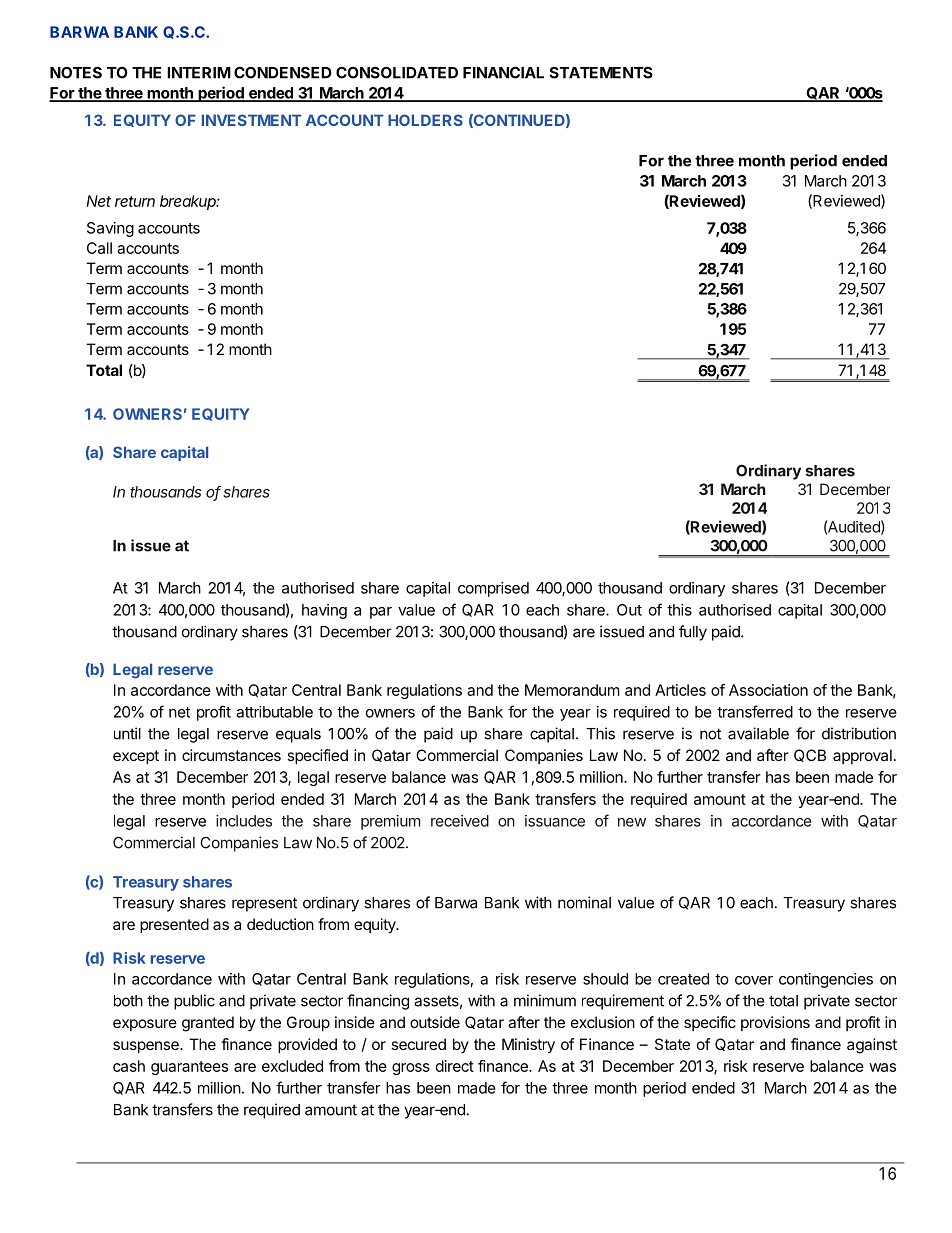 The height and width of the screenshot is (1233, 952). I want to click on includes, so click(244, 821).
